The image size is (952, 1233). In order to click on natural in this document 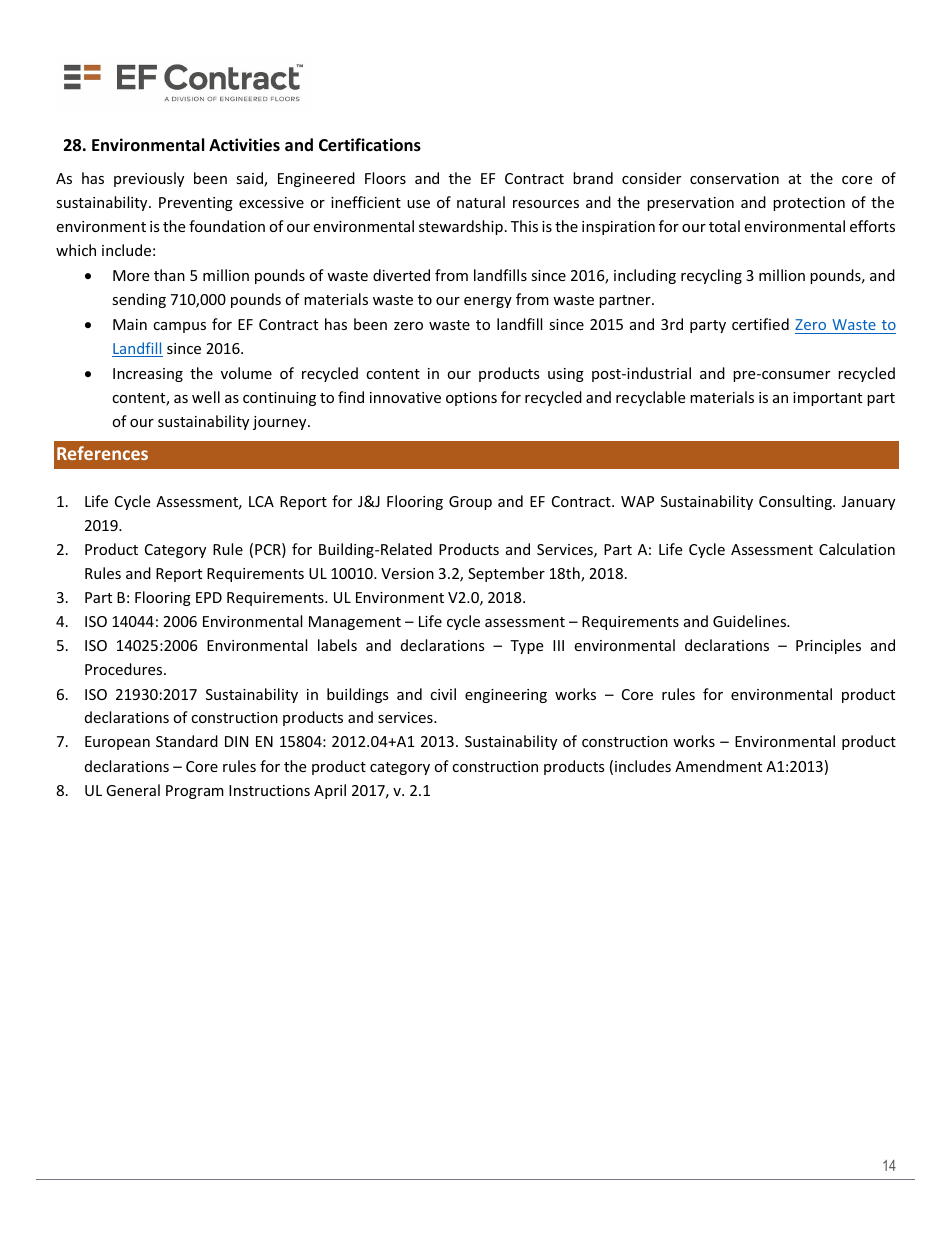, I will do `click(481, 202)`.
